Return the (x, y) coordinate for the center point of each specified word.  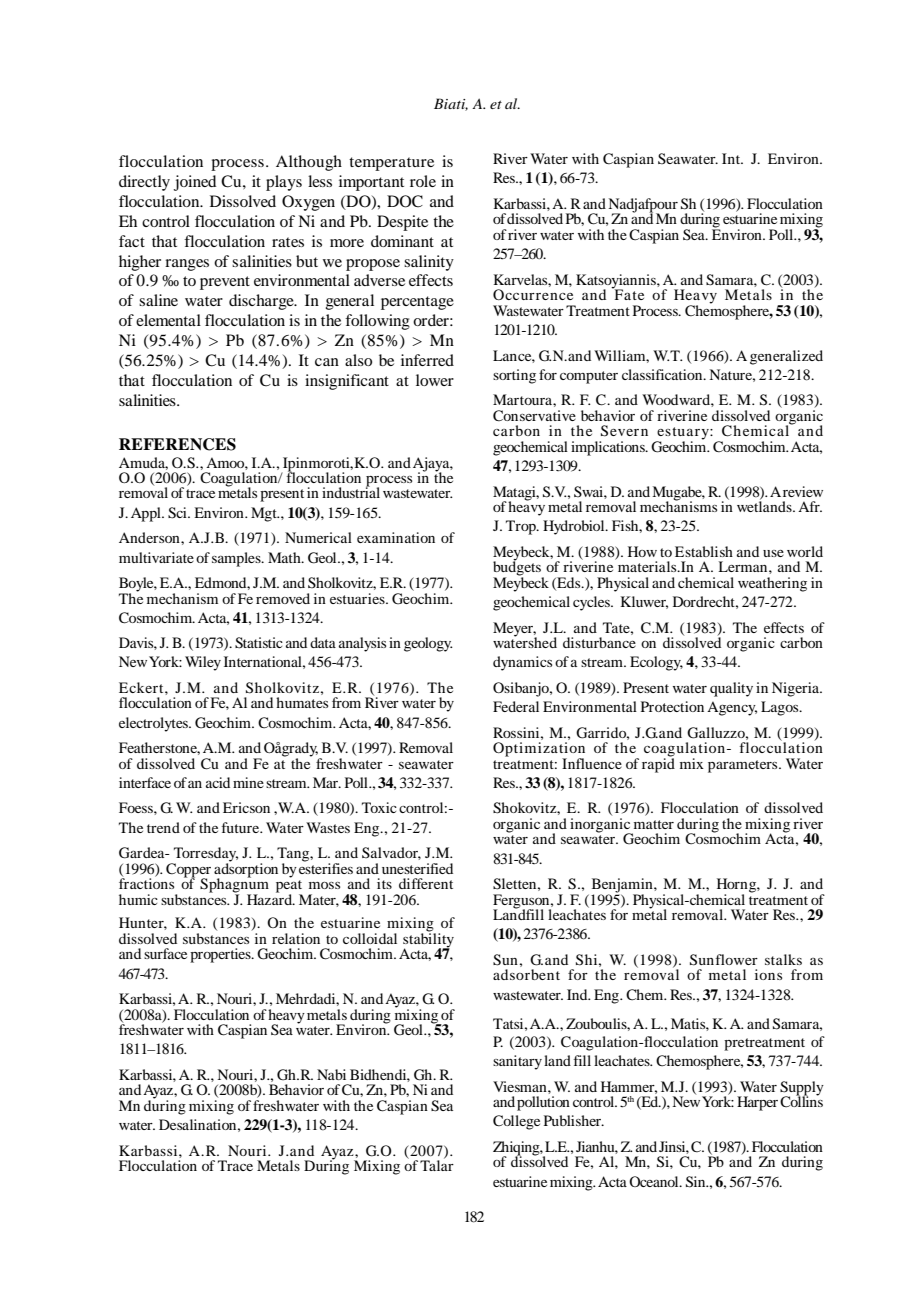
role (423, 181)
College (516, 1122)
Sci (178, 513)
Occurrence (533, 294)
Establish (704, 551)
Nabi (331, 1074)
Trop (522, 527)
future (241, 827)
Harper (757, 1103)
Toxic (379, 807)
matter (654, 824)
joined (195, 183)
